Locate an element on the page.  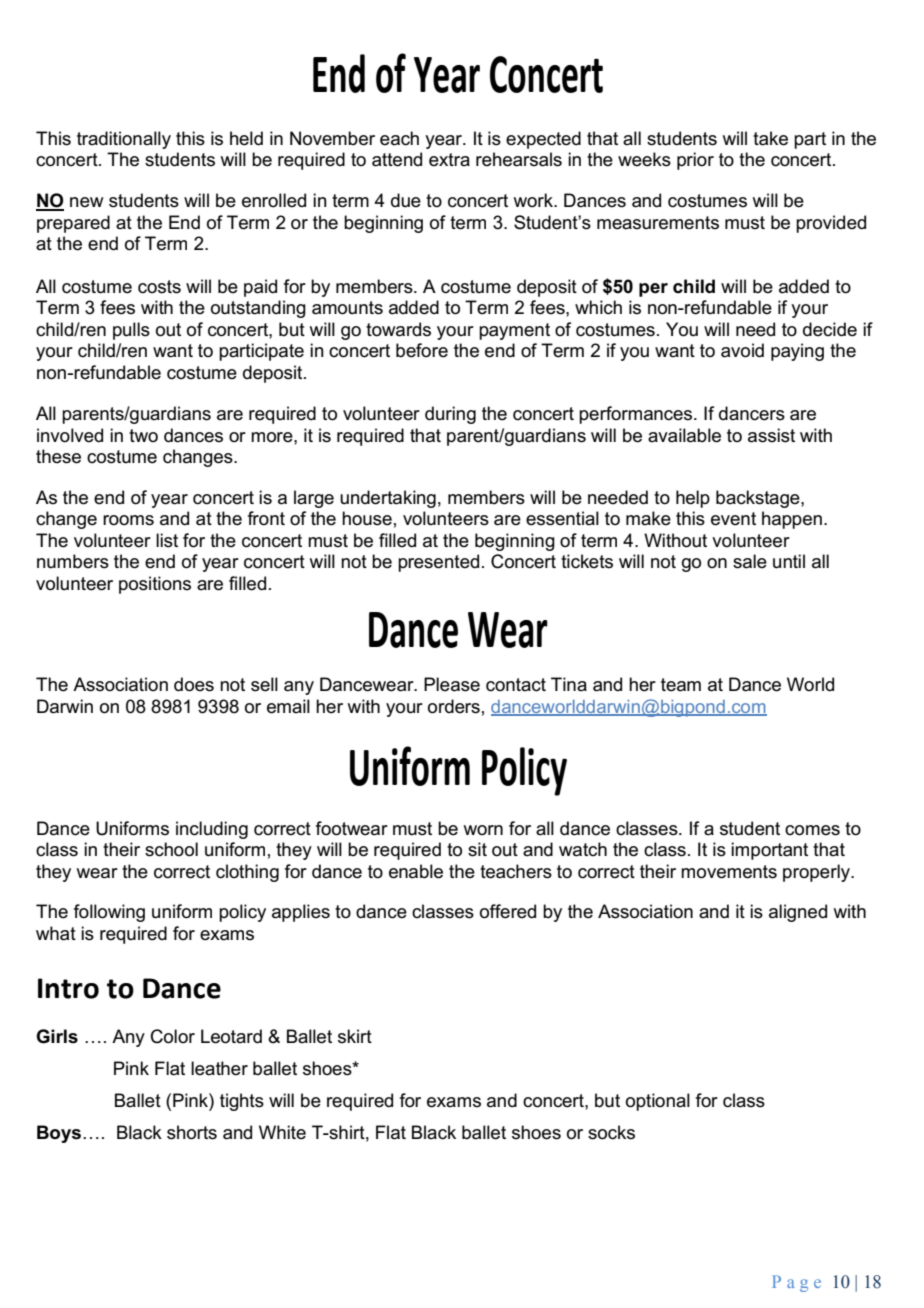
undertaking is located at coordinates (388, 499).
